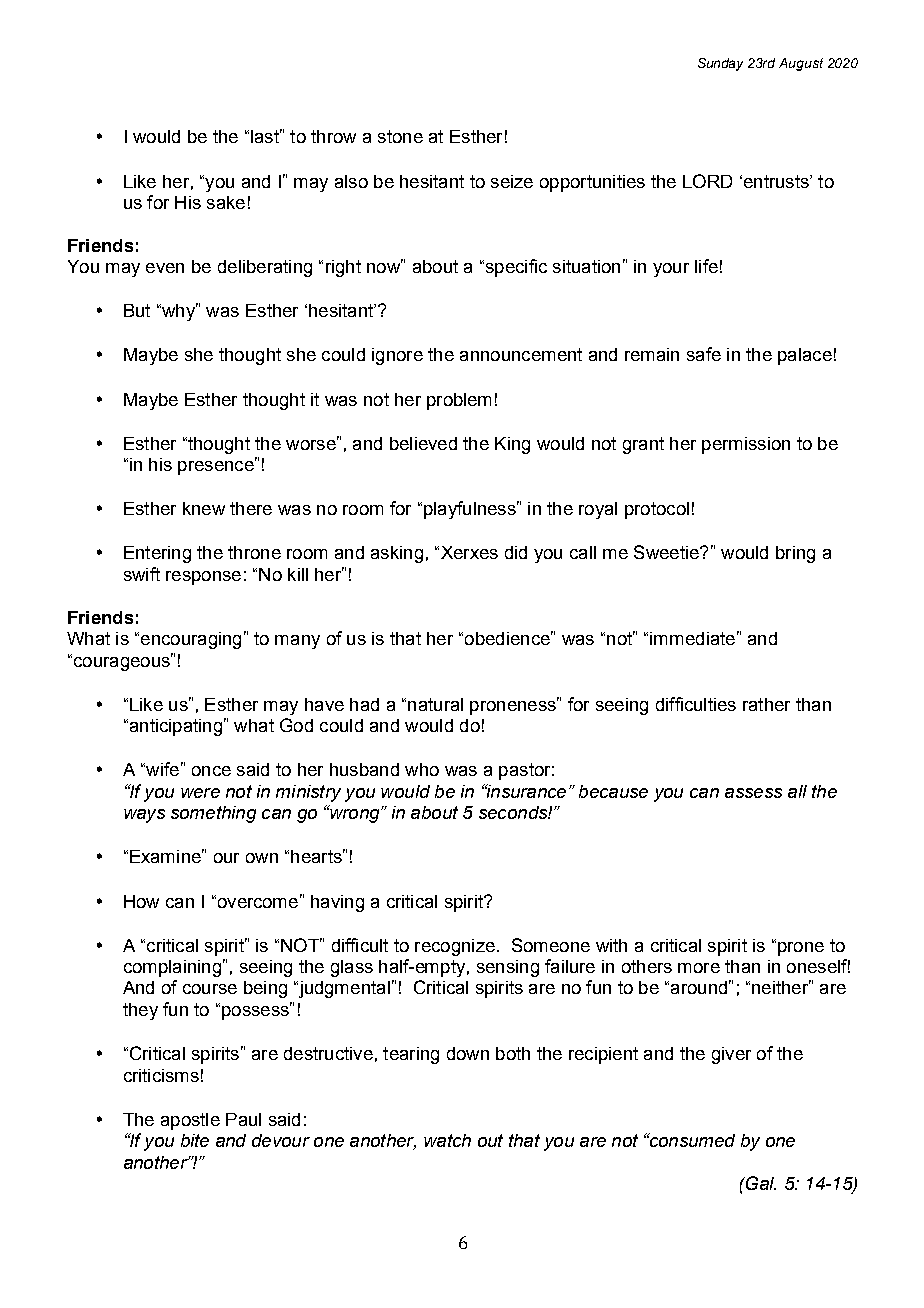 Image resolution: width=924 pixels, height=1308 pixels. Describe the element at coordinates (189, 640) in the image. I see `encouraging` at that location.
